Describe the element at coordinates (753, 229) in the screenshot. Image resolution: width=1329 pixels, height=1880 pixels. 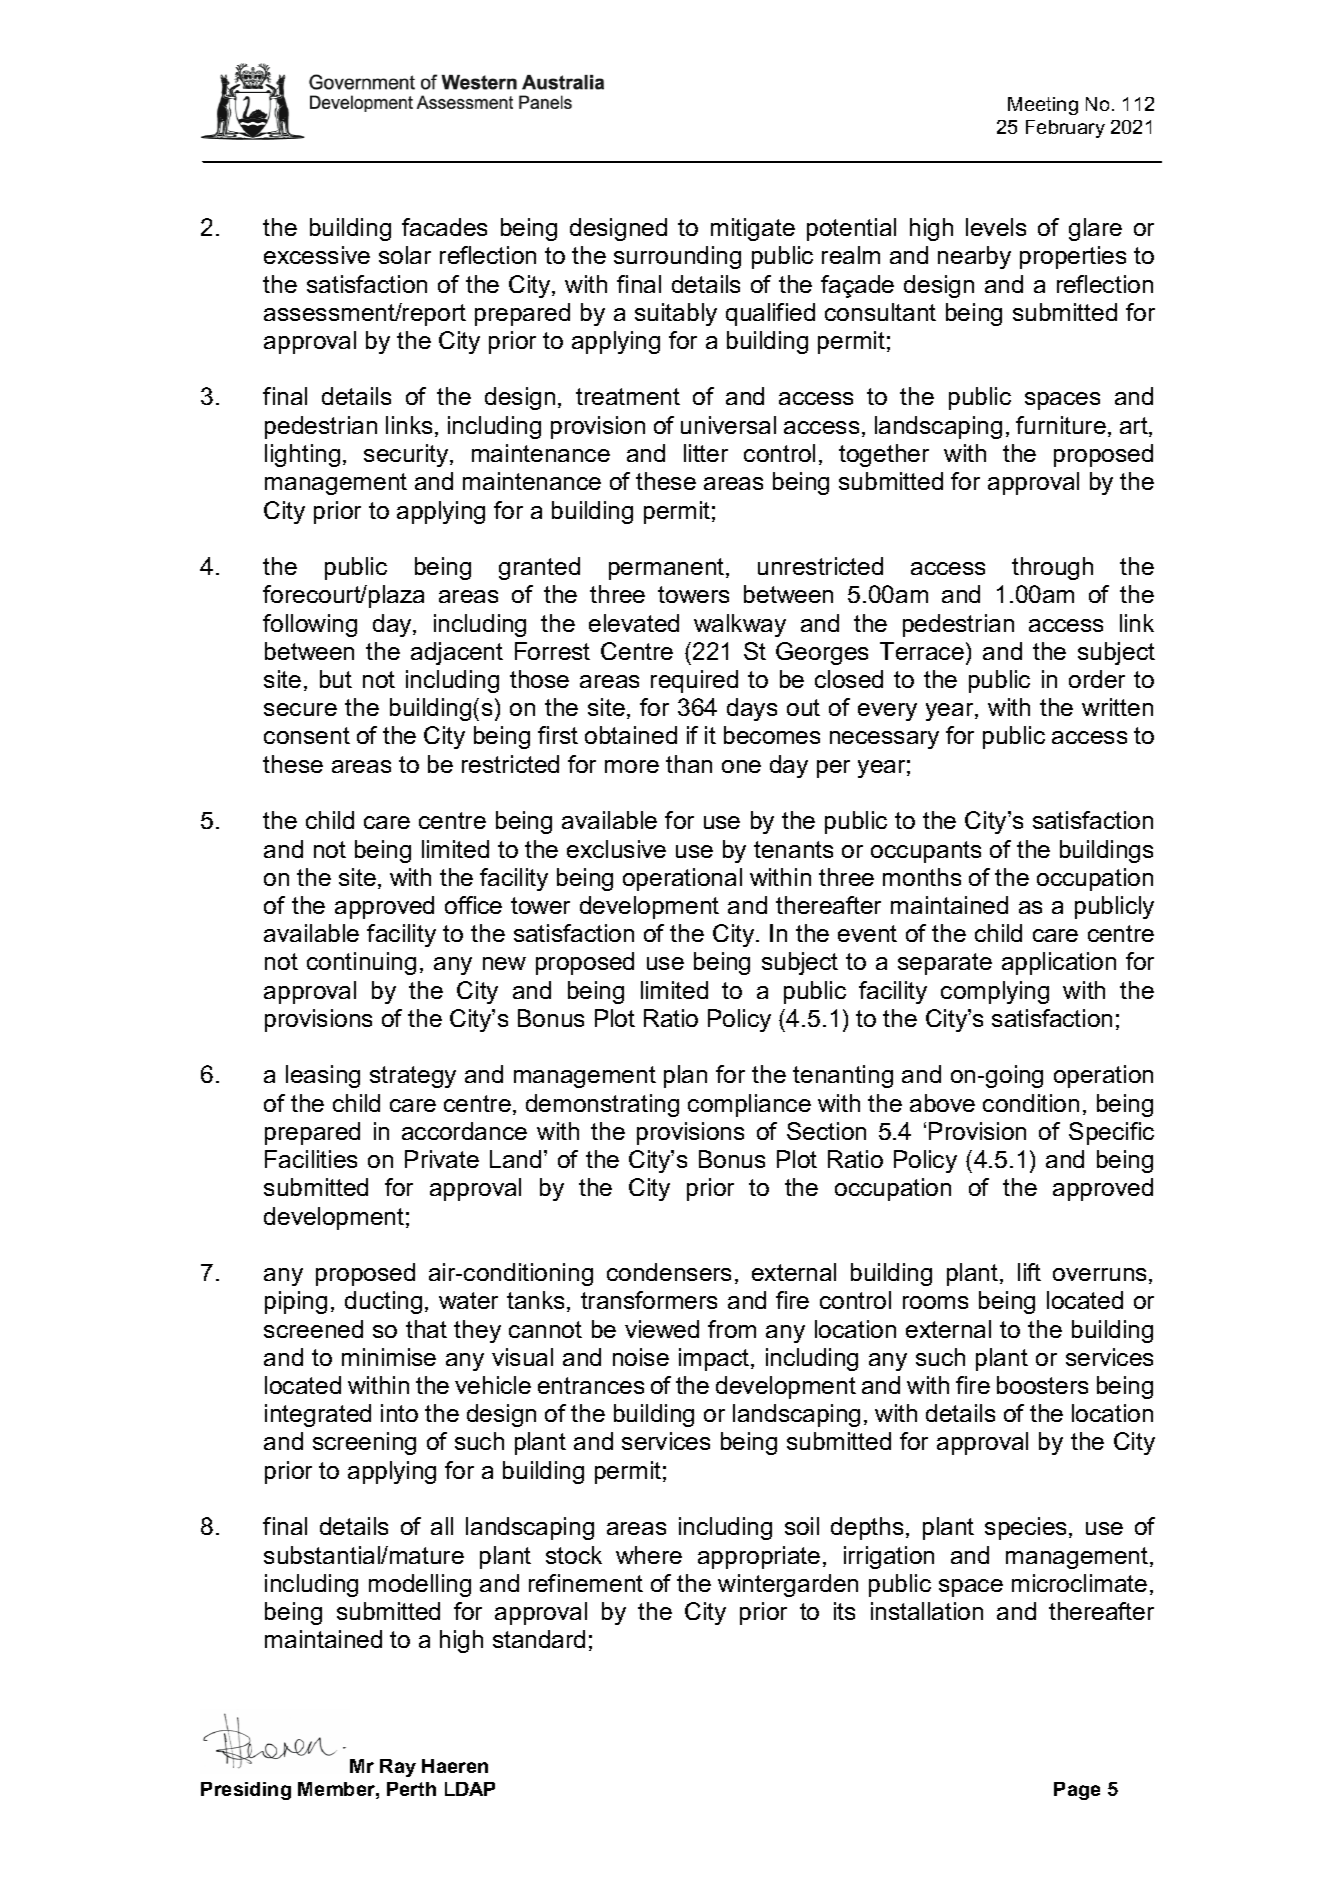
I see `mitigate` at that location.
